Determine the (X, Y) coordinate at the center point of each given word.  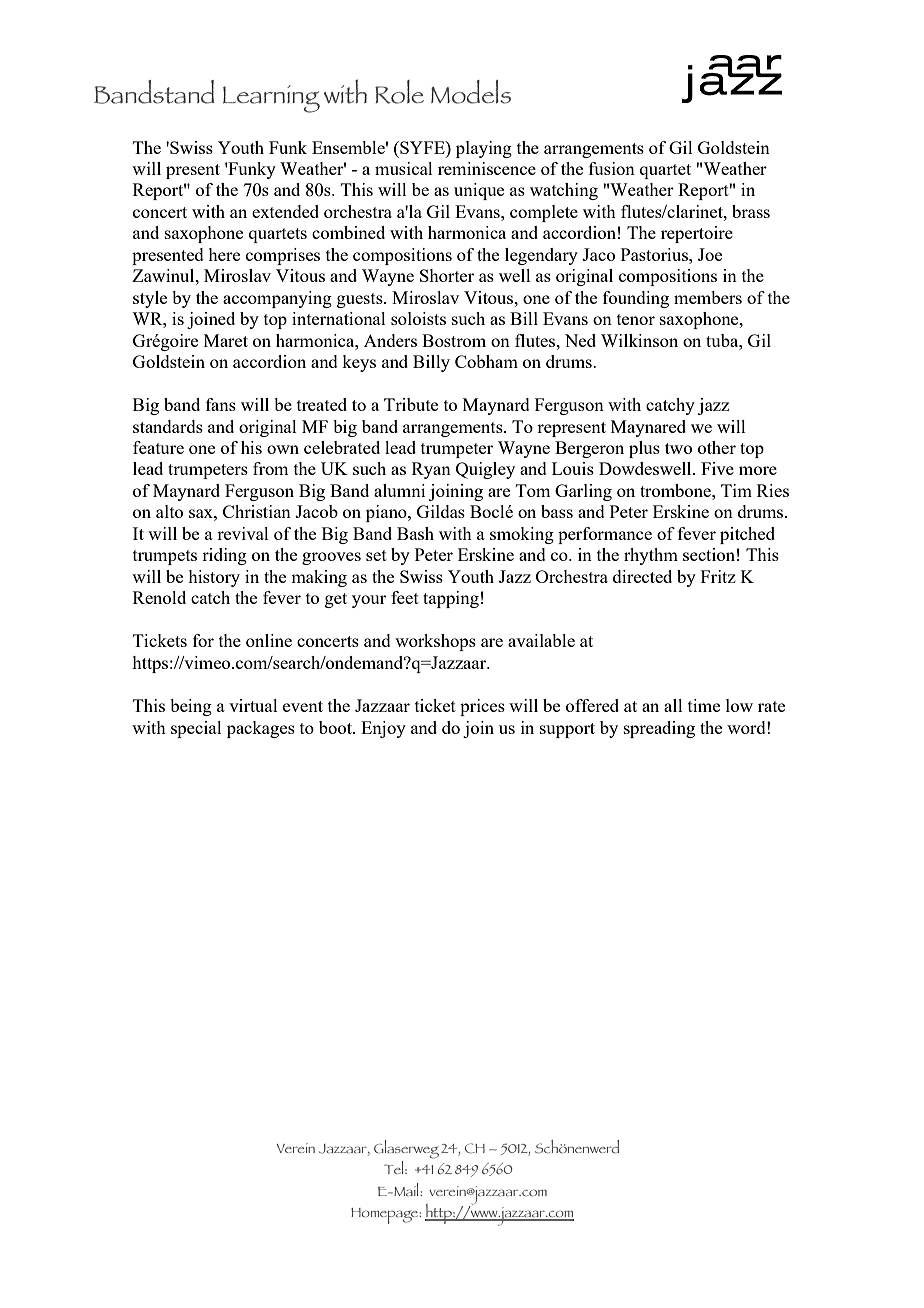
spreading (659, 729)
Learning (271, 99)
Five (717, 468)
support (567, 730)
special (196, 729)
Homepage (386, 1216)
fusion (612, 168)
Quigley (485, 470)
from (270, 468)
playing (484, 149)
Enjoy (383, 729)
